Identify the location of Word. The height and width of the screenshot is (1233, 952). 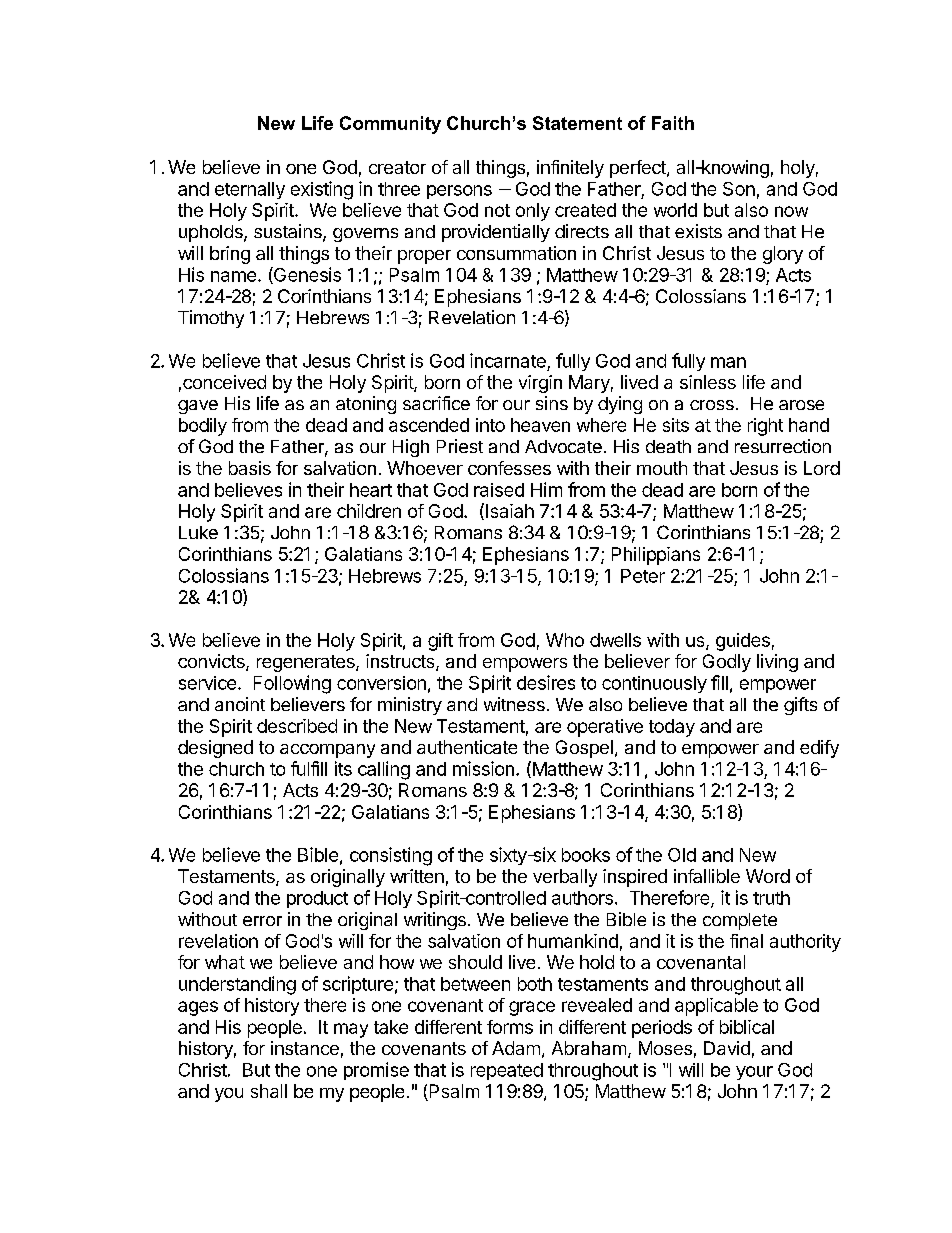
(768, 876).
